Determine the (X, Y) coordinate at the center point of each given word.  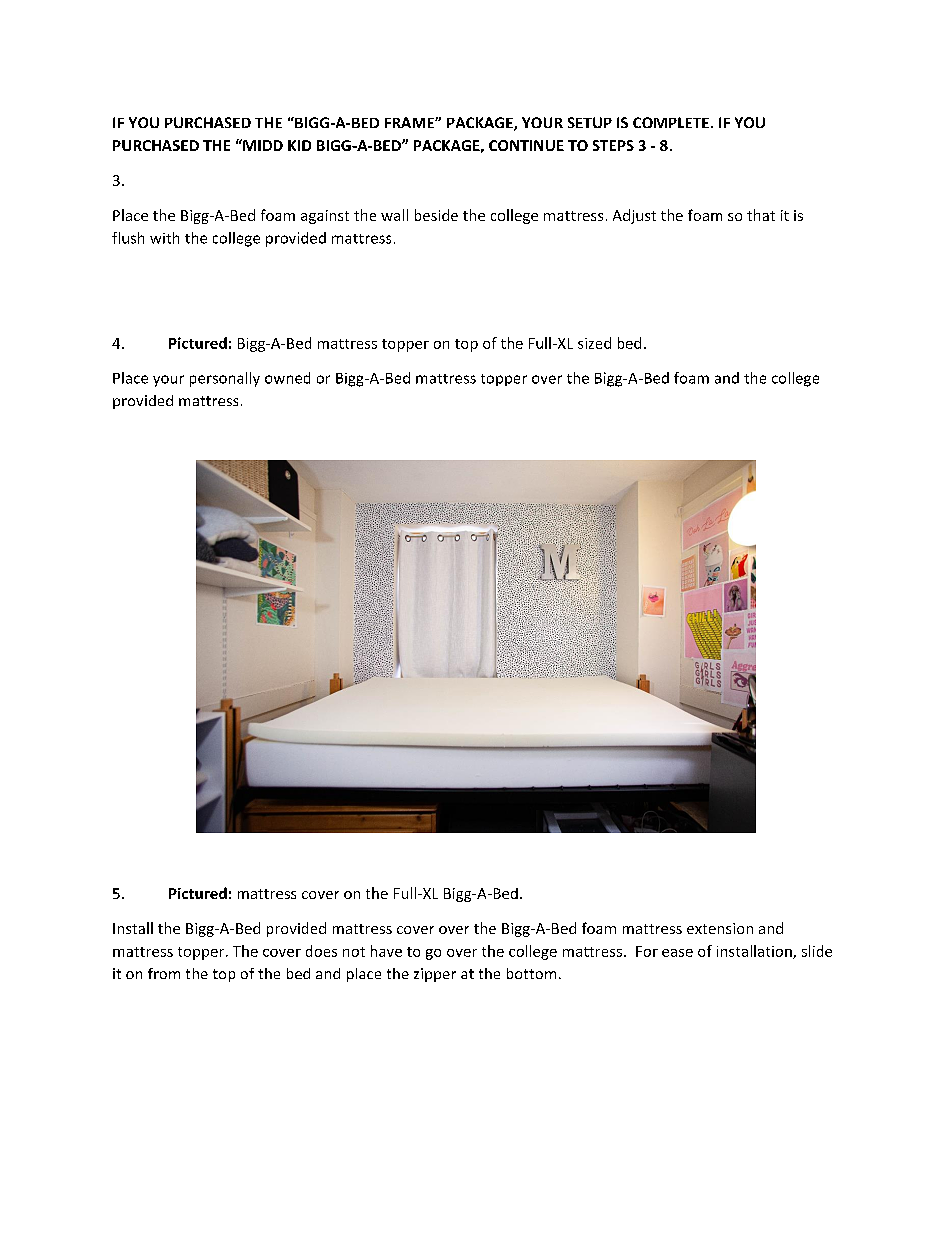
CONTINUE (526, 145)
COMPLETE (671, 122)
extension (720, 928)
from (164, 973)
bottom (531, 973)
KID (299, 145)
